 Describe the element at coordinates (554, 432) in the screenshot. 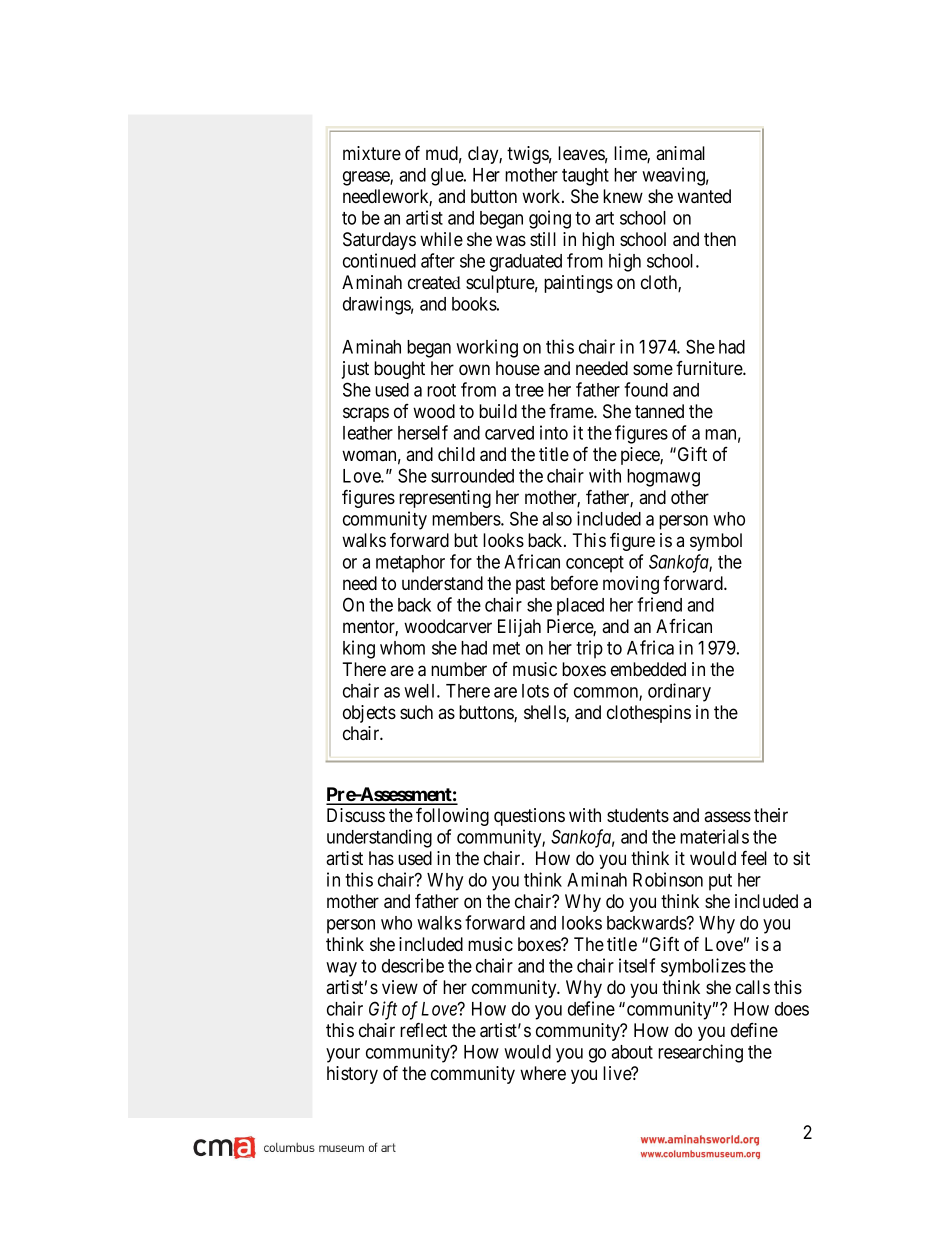

I see `into` at that location.
